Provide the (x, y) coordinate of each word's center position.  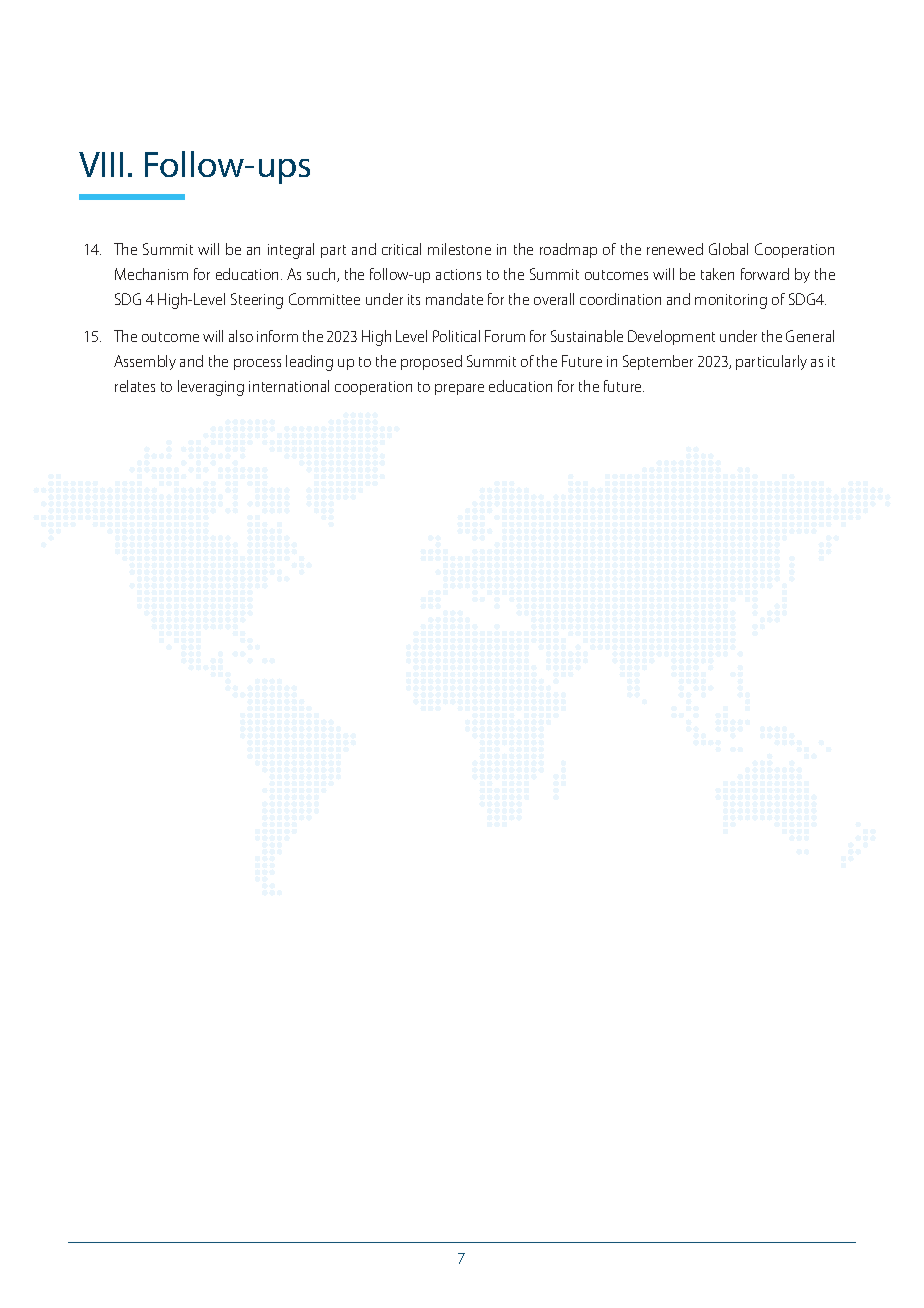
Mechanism (151, 274)
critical (401, 249)
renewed (675, 249)
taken (717, 274)
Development (671, 337)
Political (456, 336)
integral (291, 251)
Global (728, 249)
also (241, 336)
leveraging (211, 388)
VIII (101, 164)
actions (458, 274)
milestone (459, 249)
